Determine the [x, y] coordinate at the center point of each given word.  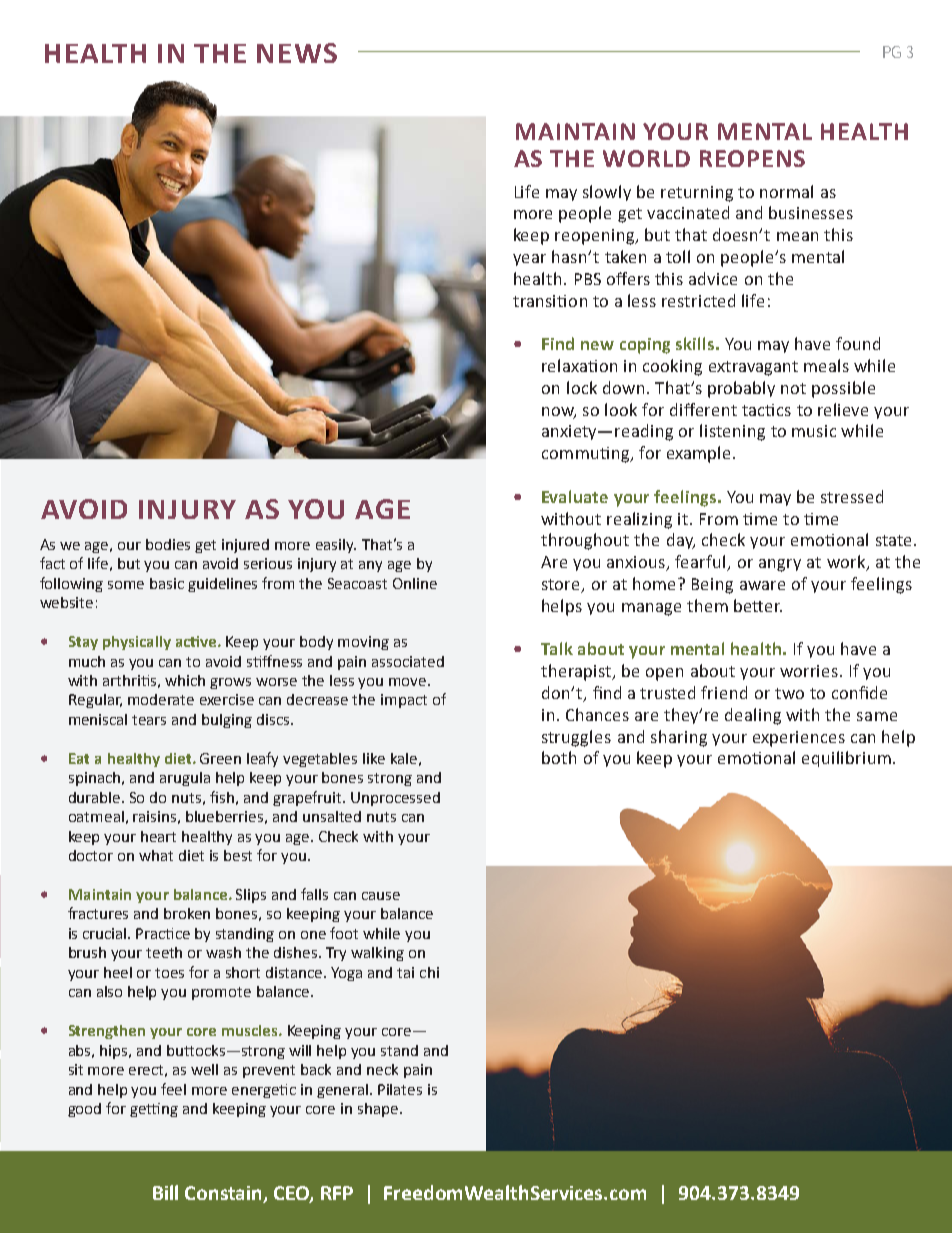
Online [415, 583]
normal [786, 191]
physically [137, 643]
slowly [607, 193]
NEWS [297, 53]
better [758, 605]
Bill [165, 1192]
